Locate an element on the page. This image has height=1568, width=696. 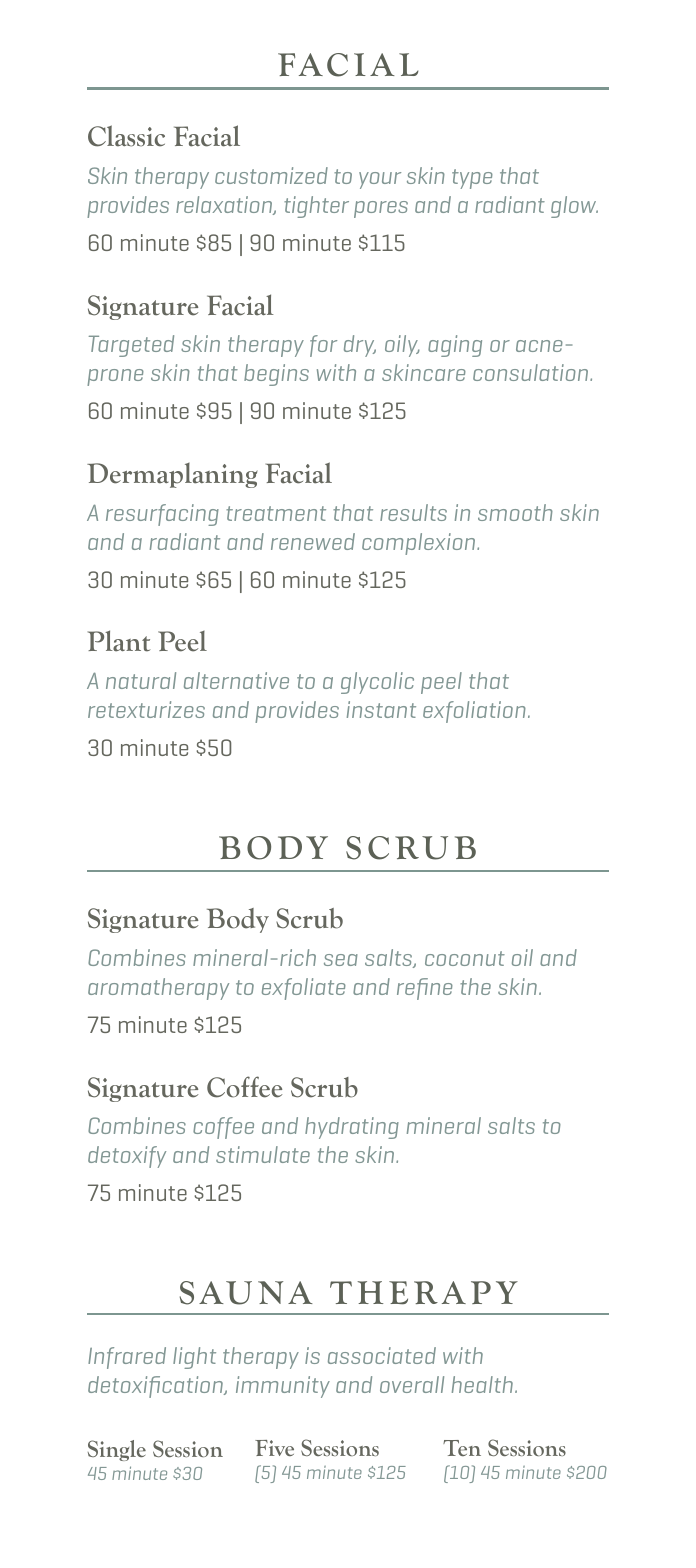
type is located at coordinates (472, 179).
